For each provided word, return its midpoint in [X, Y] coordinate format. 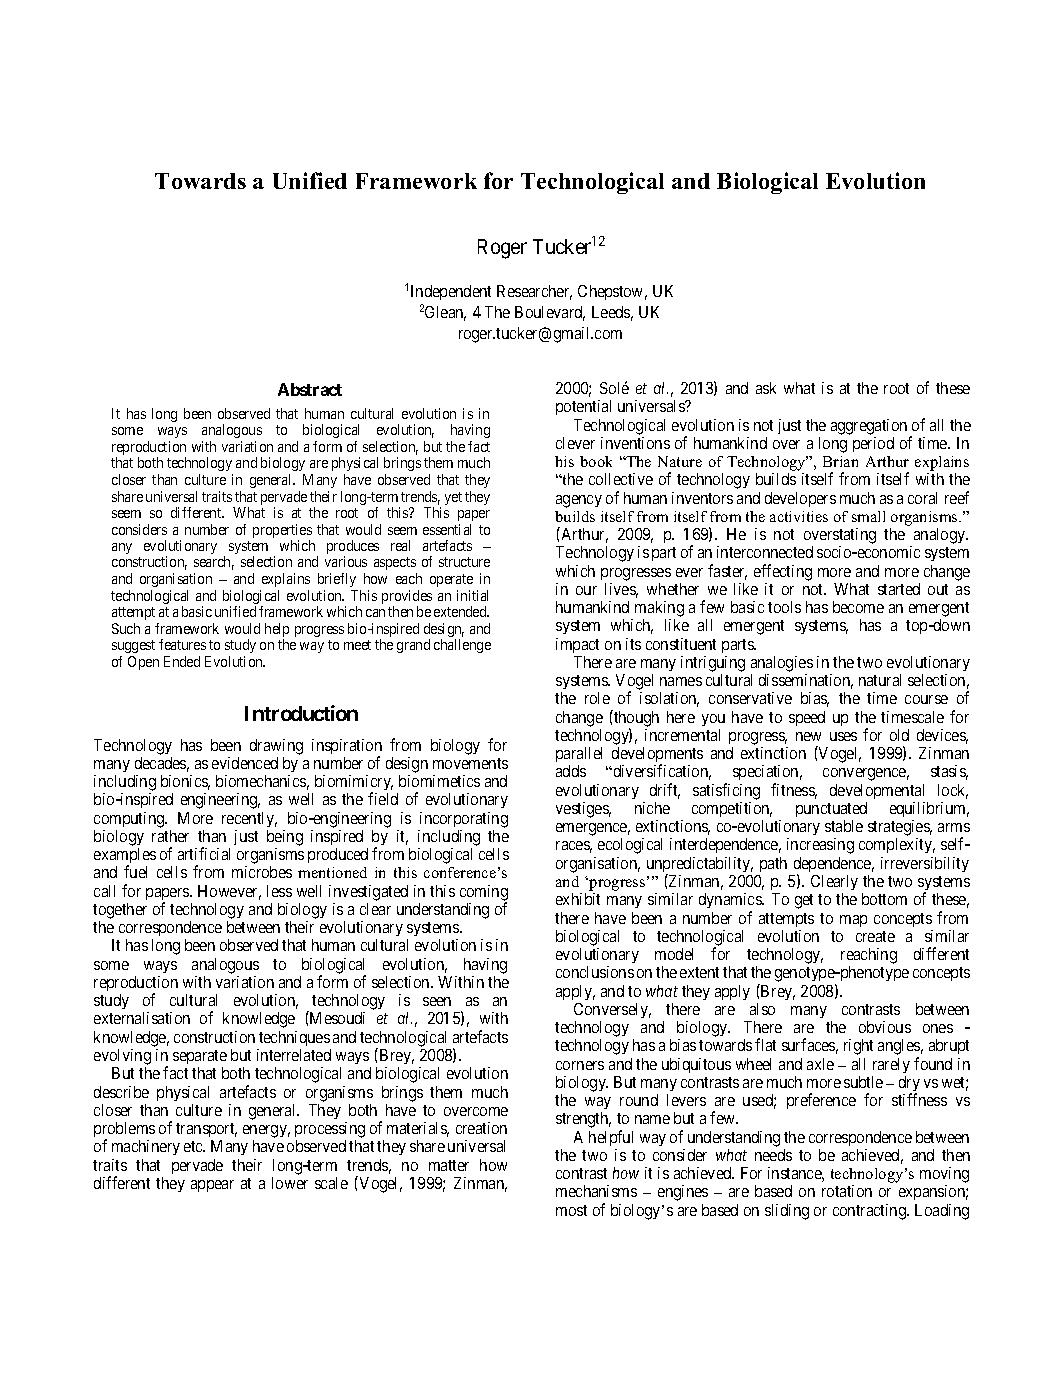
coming [484, 894]
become [858, 607]
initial [472, 595]
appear [212, 1186]
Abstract [310, 389]
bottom [884, 899]
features [182, 644]
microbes [262, 872]
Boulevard [550, 313]
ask [766, 388]
